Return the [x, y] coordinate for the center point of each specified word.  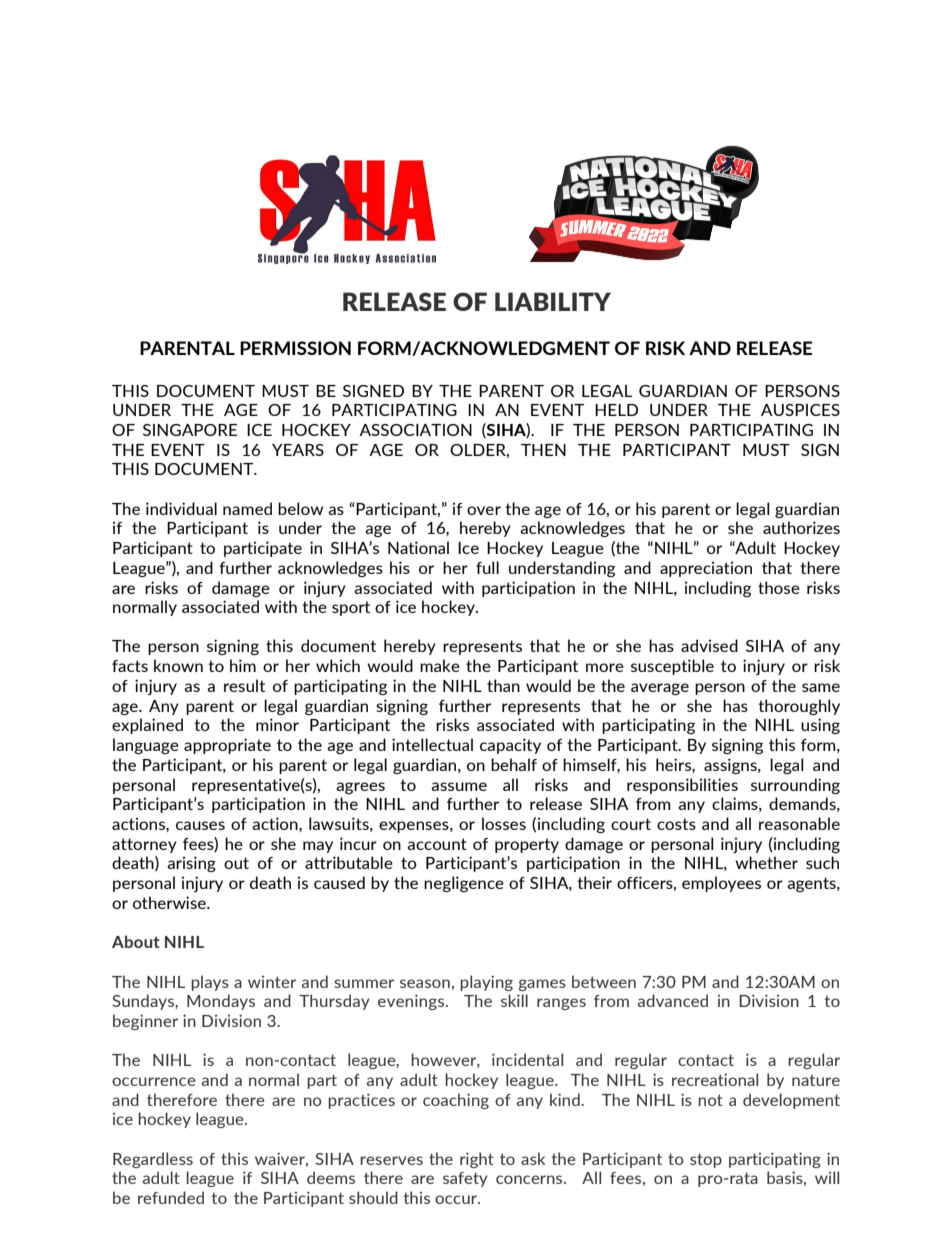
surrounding [795, 786]
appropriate [227, 746]
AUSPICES [800, 410]
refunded [171, 1197]
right [477, 1160]
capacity [510, 746]
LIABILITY [553, 301]
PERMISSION [295, 348]
